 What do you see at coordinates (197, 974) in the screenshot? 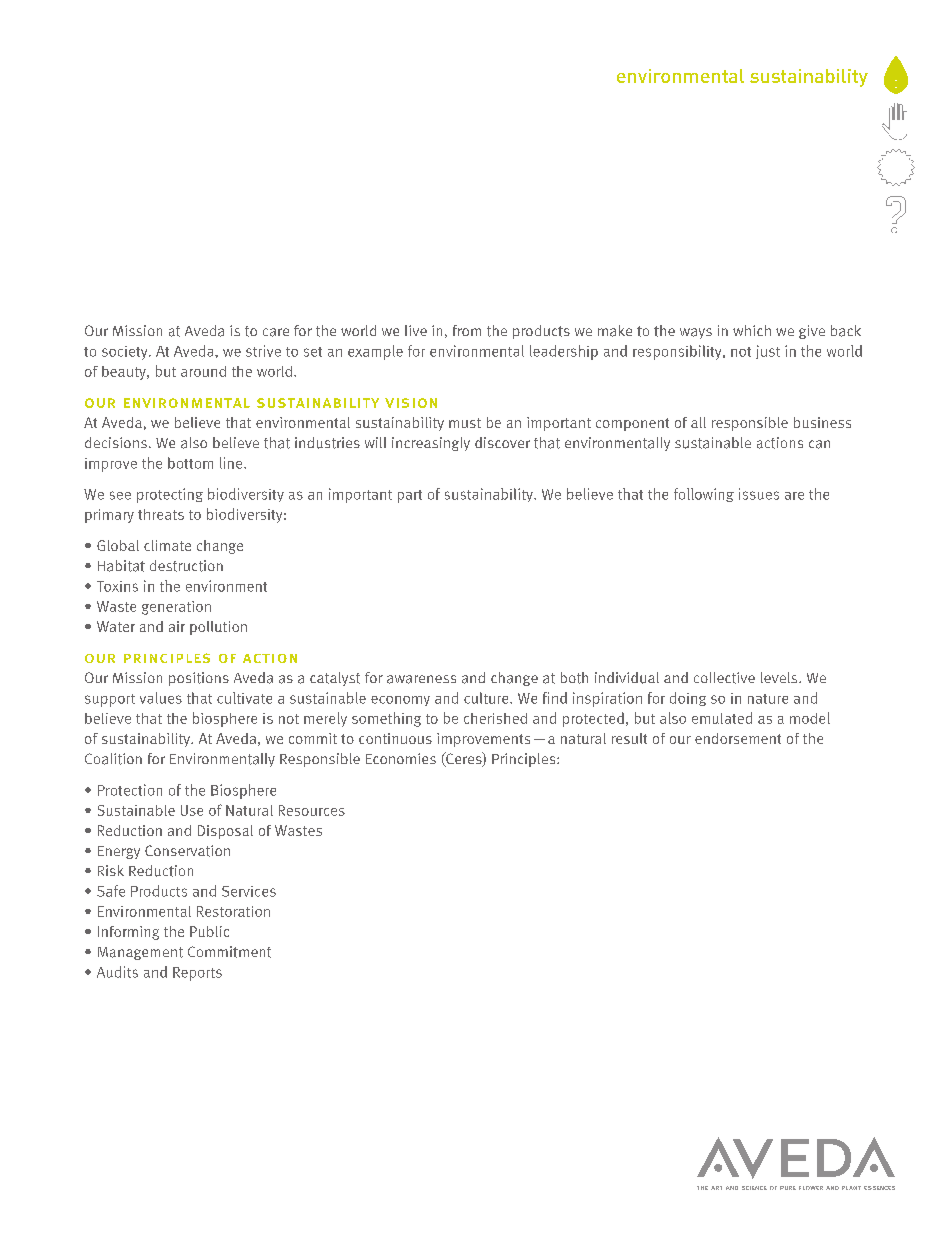
I see `Reports` at bounding box center [197, 974].
